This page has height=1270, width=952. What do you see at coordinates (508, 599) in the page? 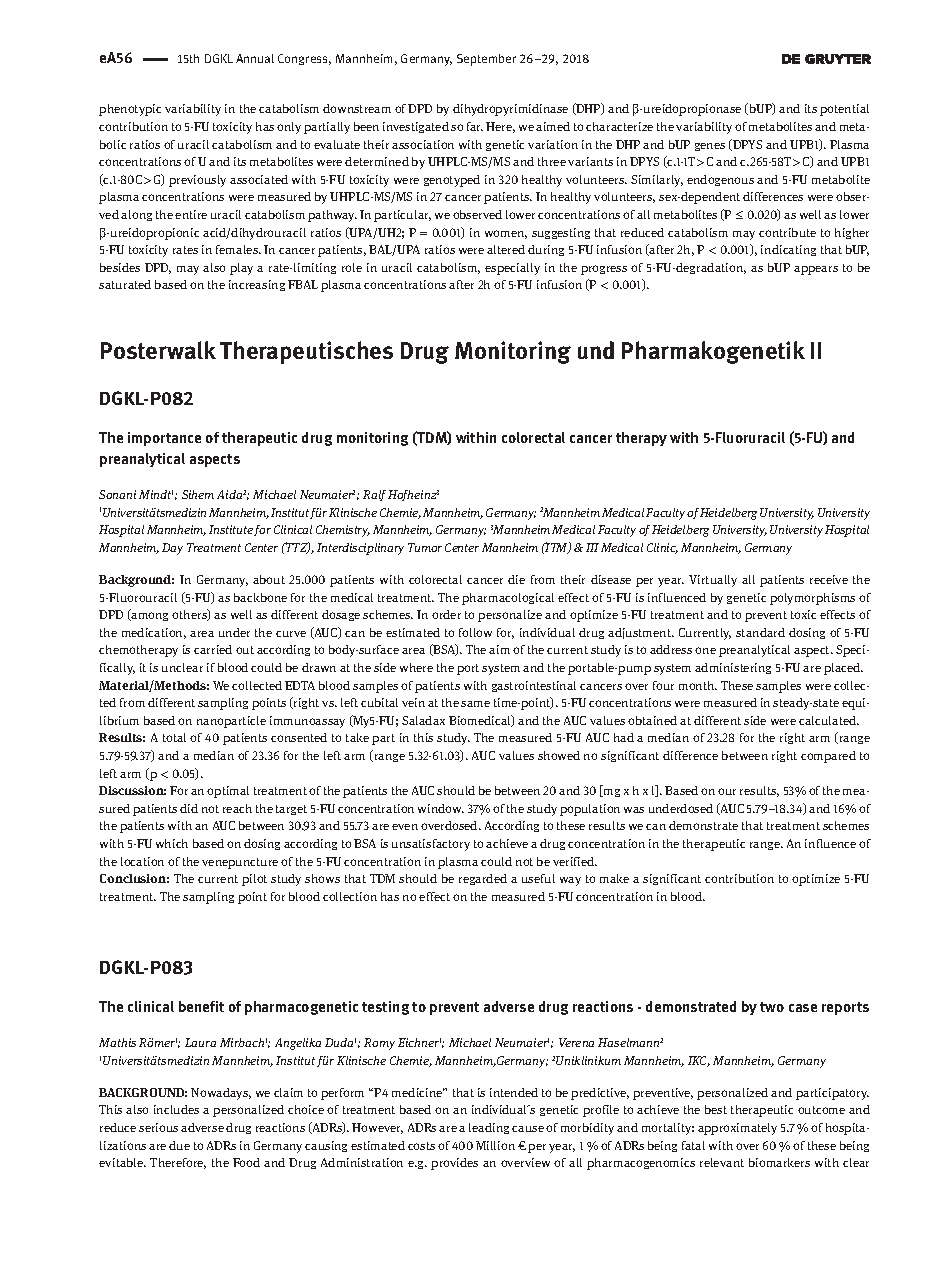
I see `pharmacological` at bounding box center [508, 599].
